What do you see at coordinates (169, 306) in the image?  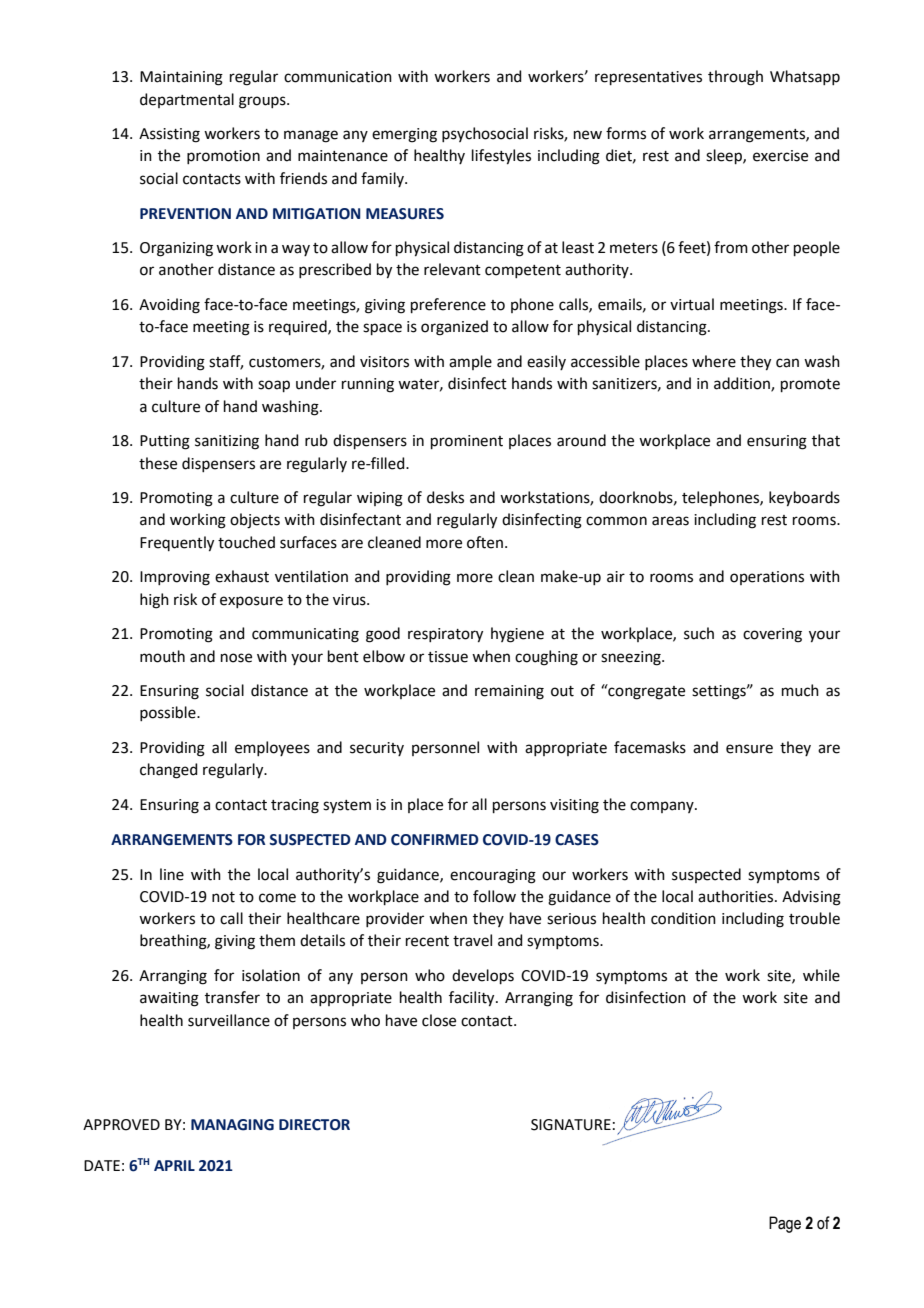 I see `Avoiding` at bounding box center [169, 306].
